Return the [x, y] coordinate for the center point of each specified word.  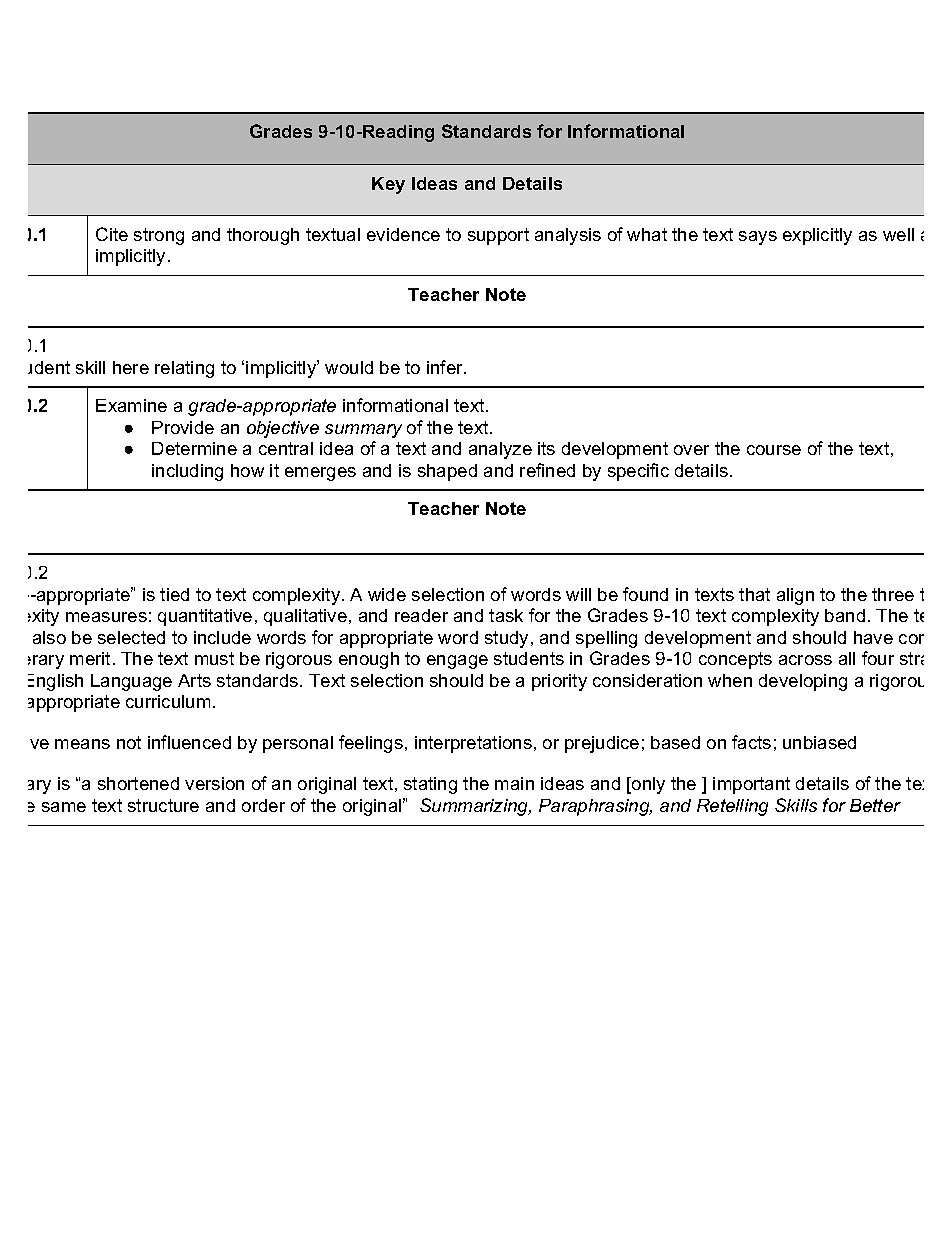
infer [446, 367]
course [774, 450]
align [795, 596]
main [514, 783]
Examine [131, 405]
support [498, 236]
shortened [138, 783]
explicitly [817, 236]
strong [159, 236]
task [506, 615]
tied [174, 594]
